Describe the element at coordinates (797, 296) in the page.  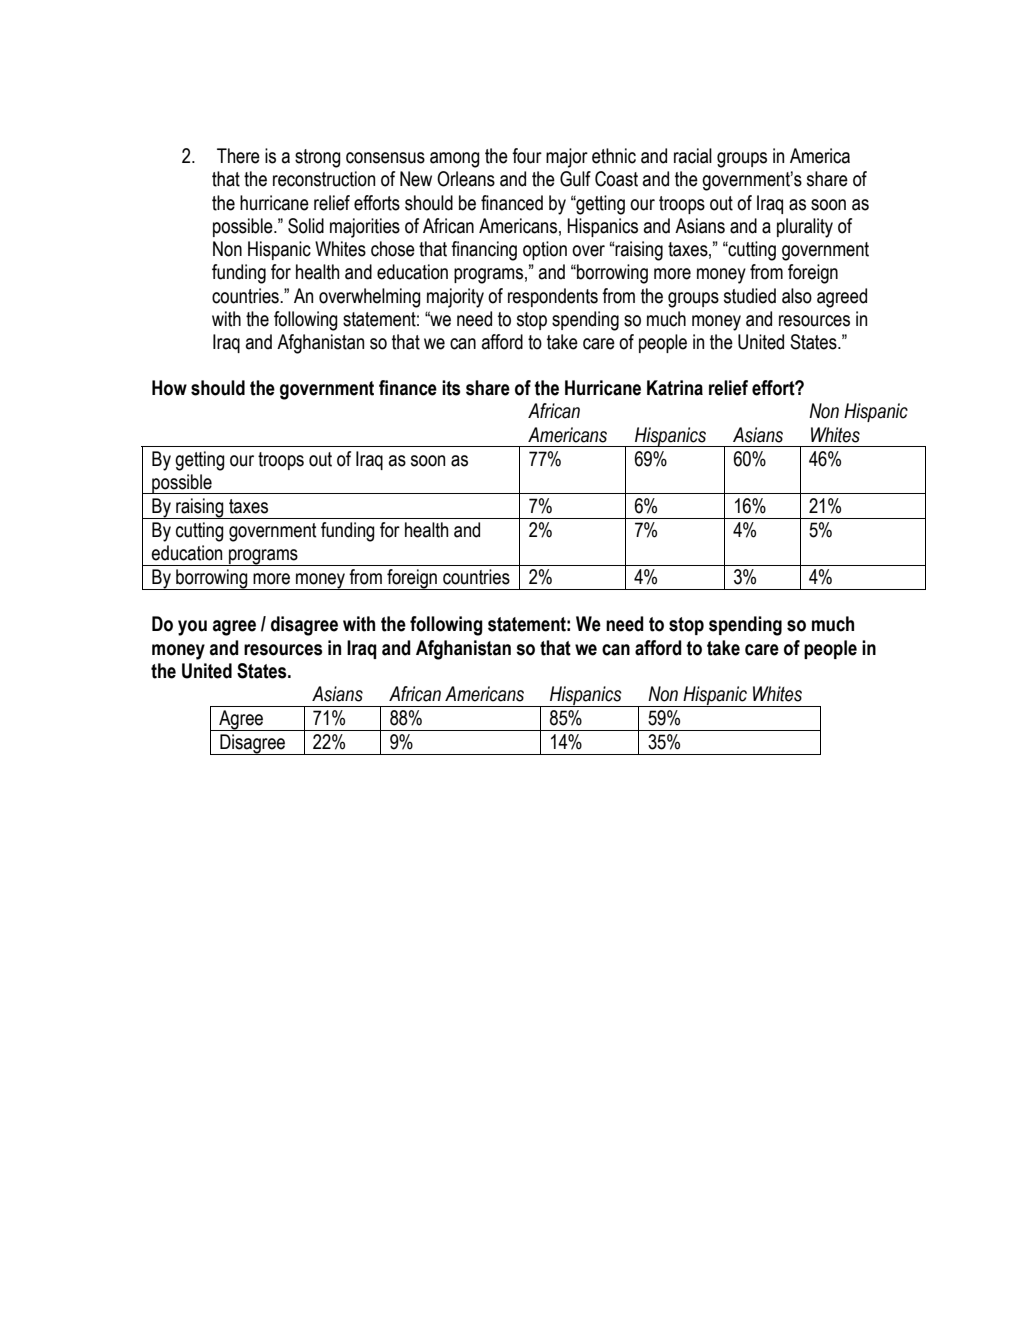
I see `also` at that location.
